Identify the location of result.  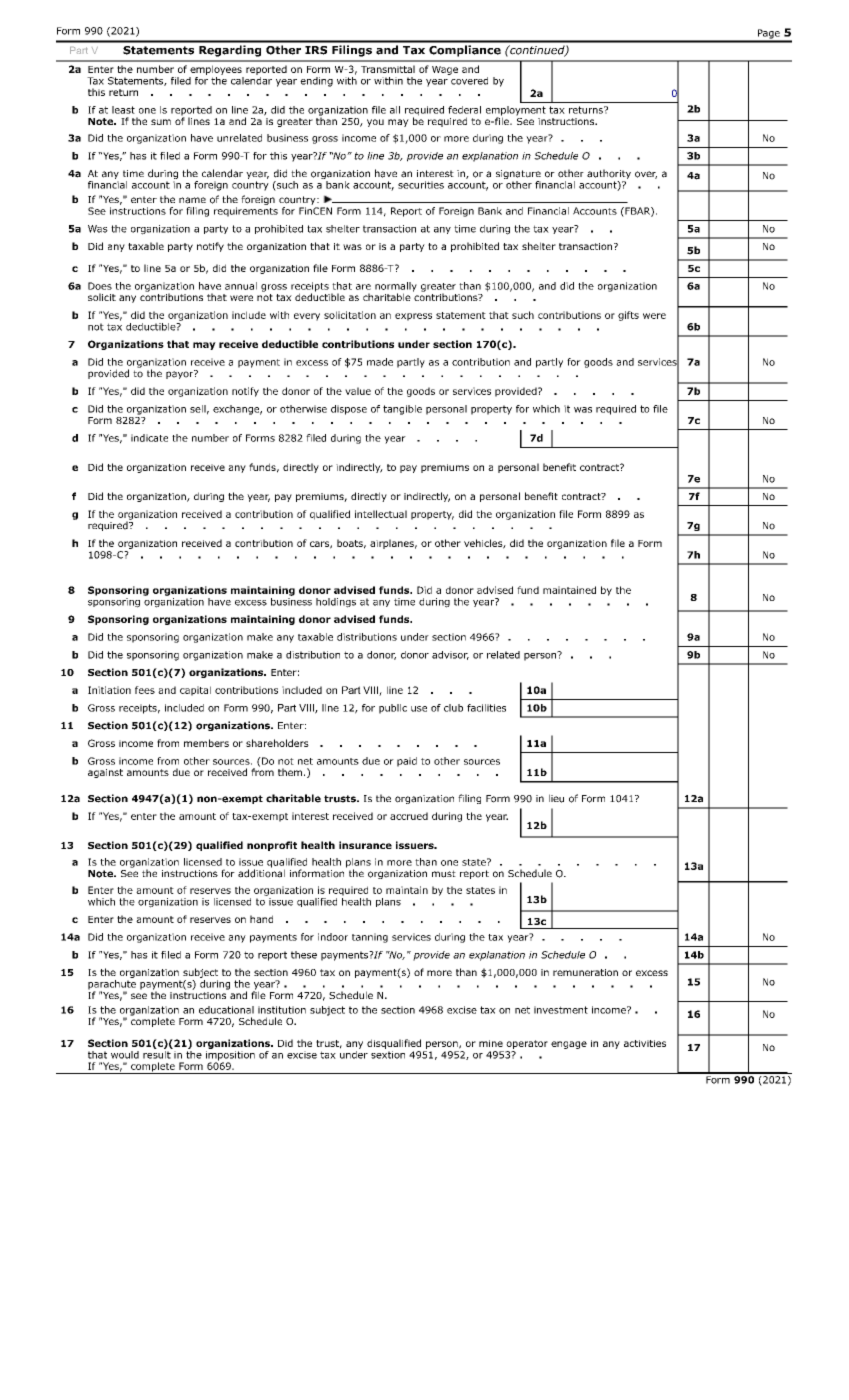
(158, 1053).
